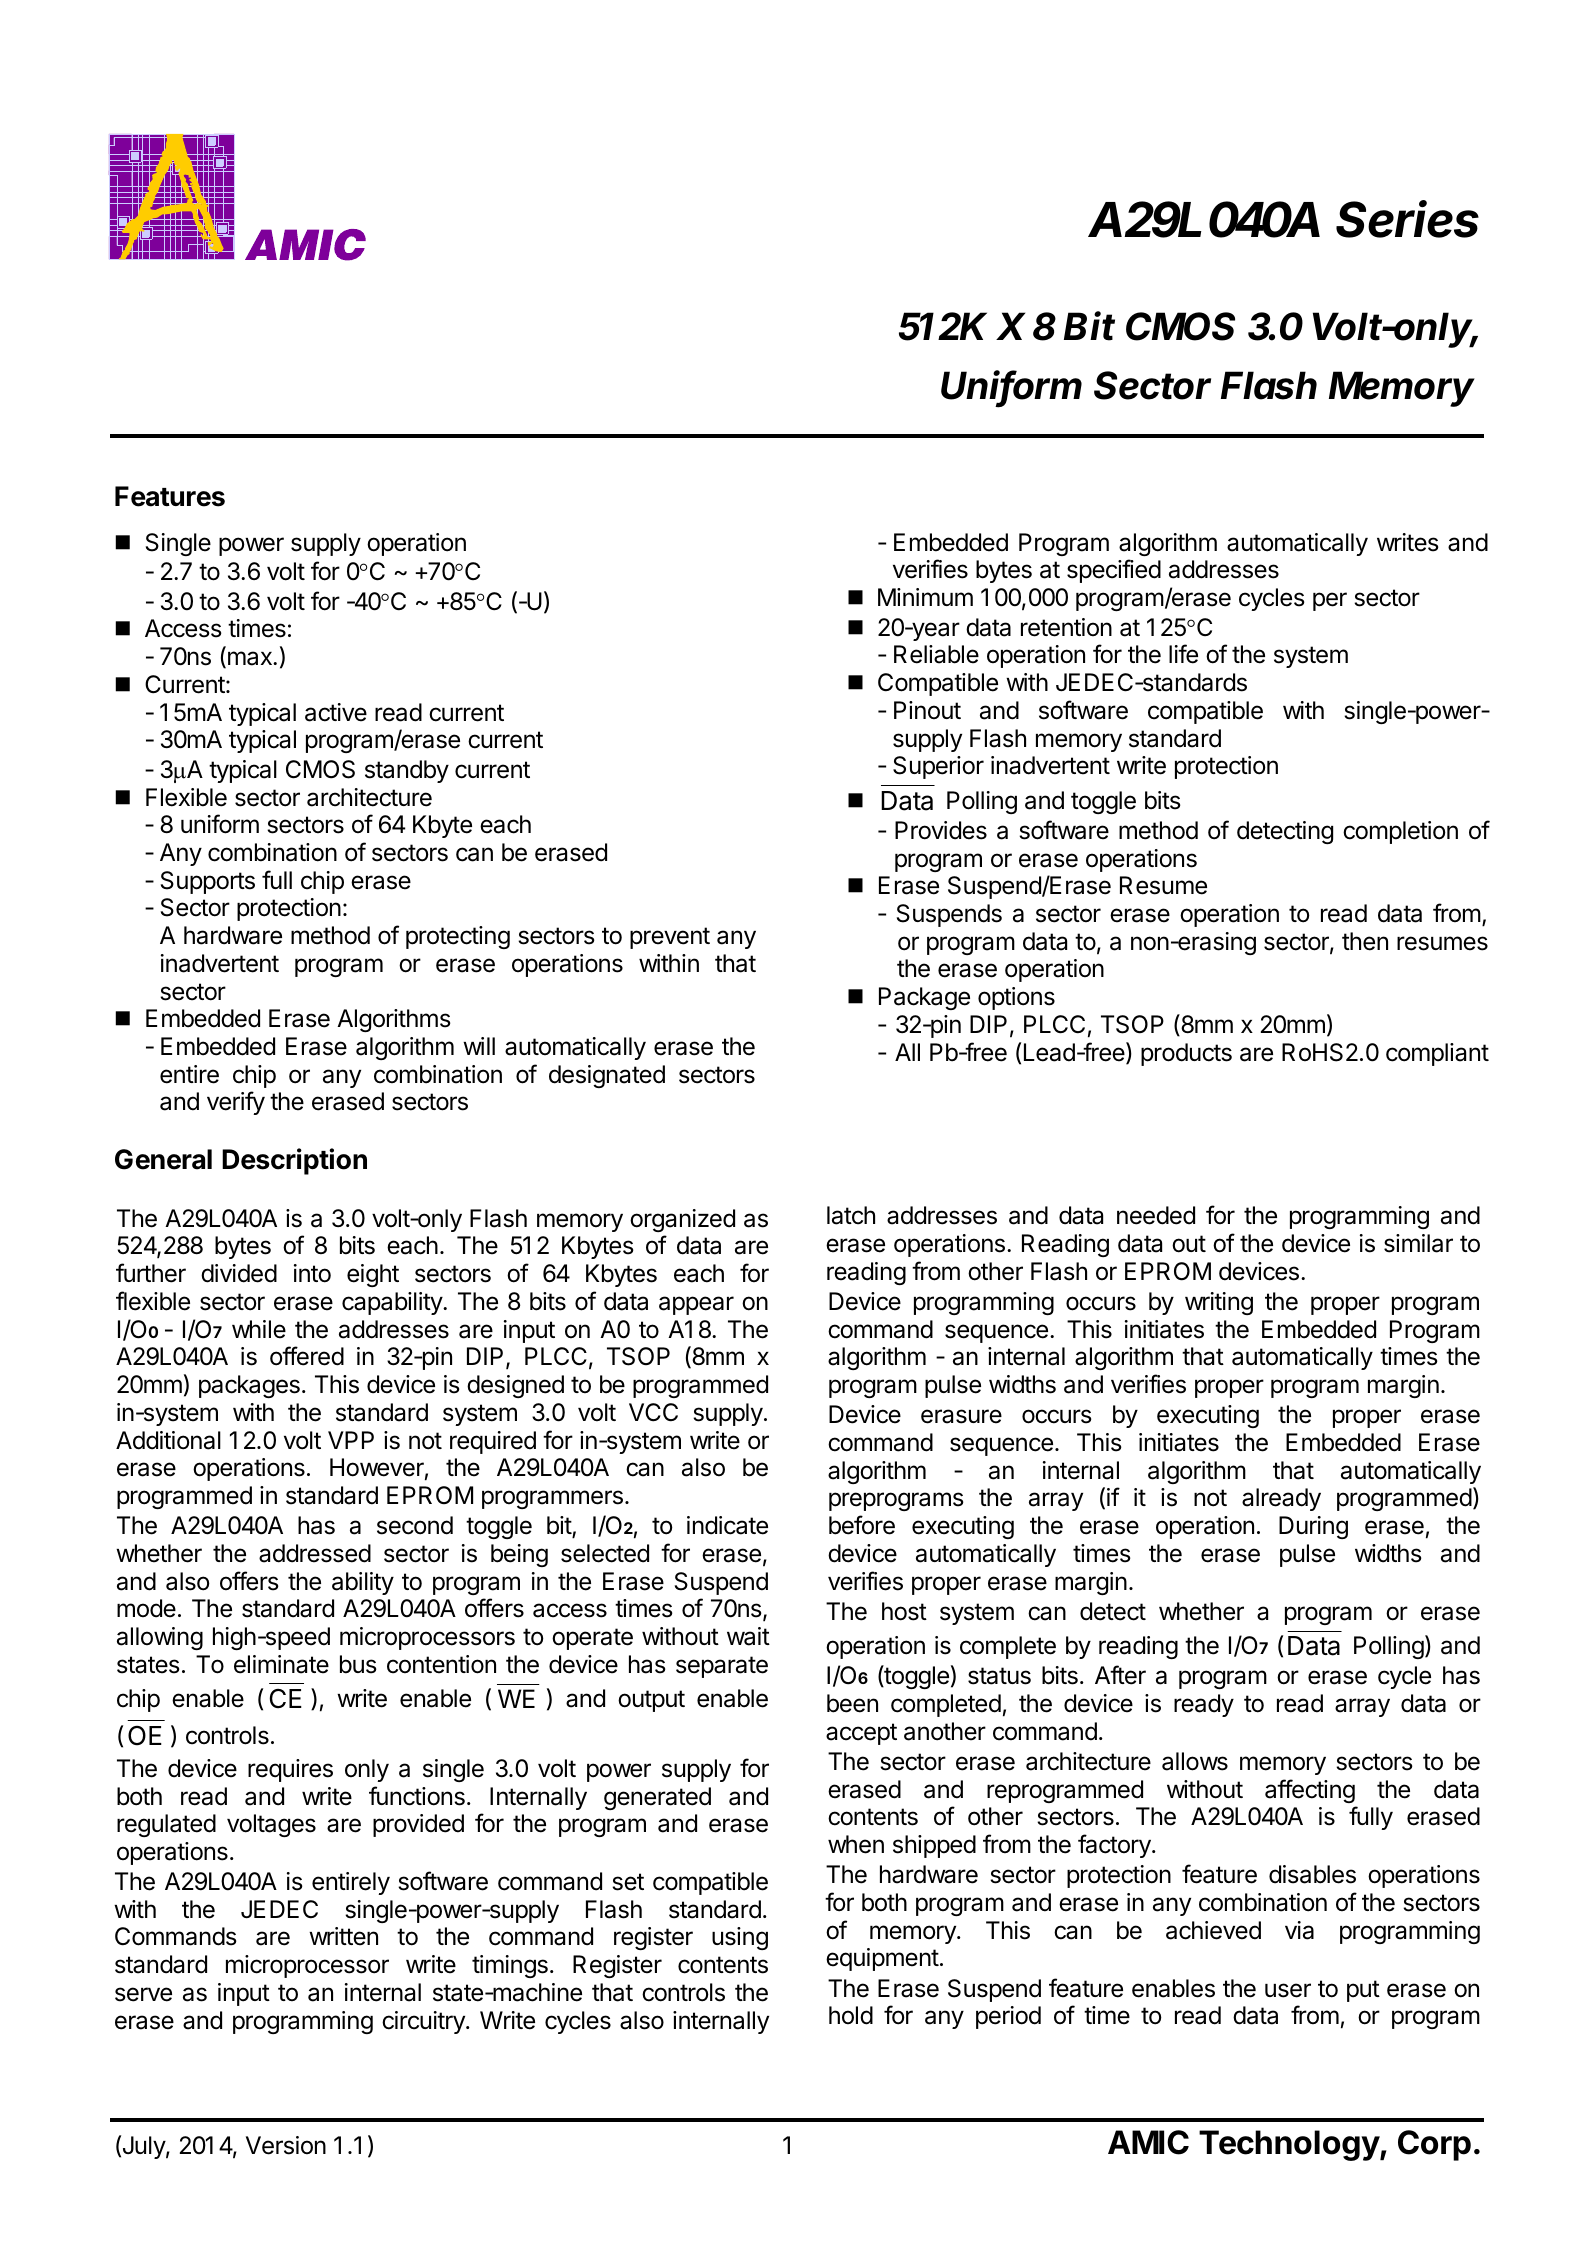 The width and height of the screenshot is (1594, 2255). What do you see at coordinates (249, 659) in the screenshot?
I see `max` at bounding box center [249, 659].
